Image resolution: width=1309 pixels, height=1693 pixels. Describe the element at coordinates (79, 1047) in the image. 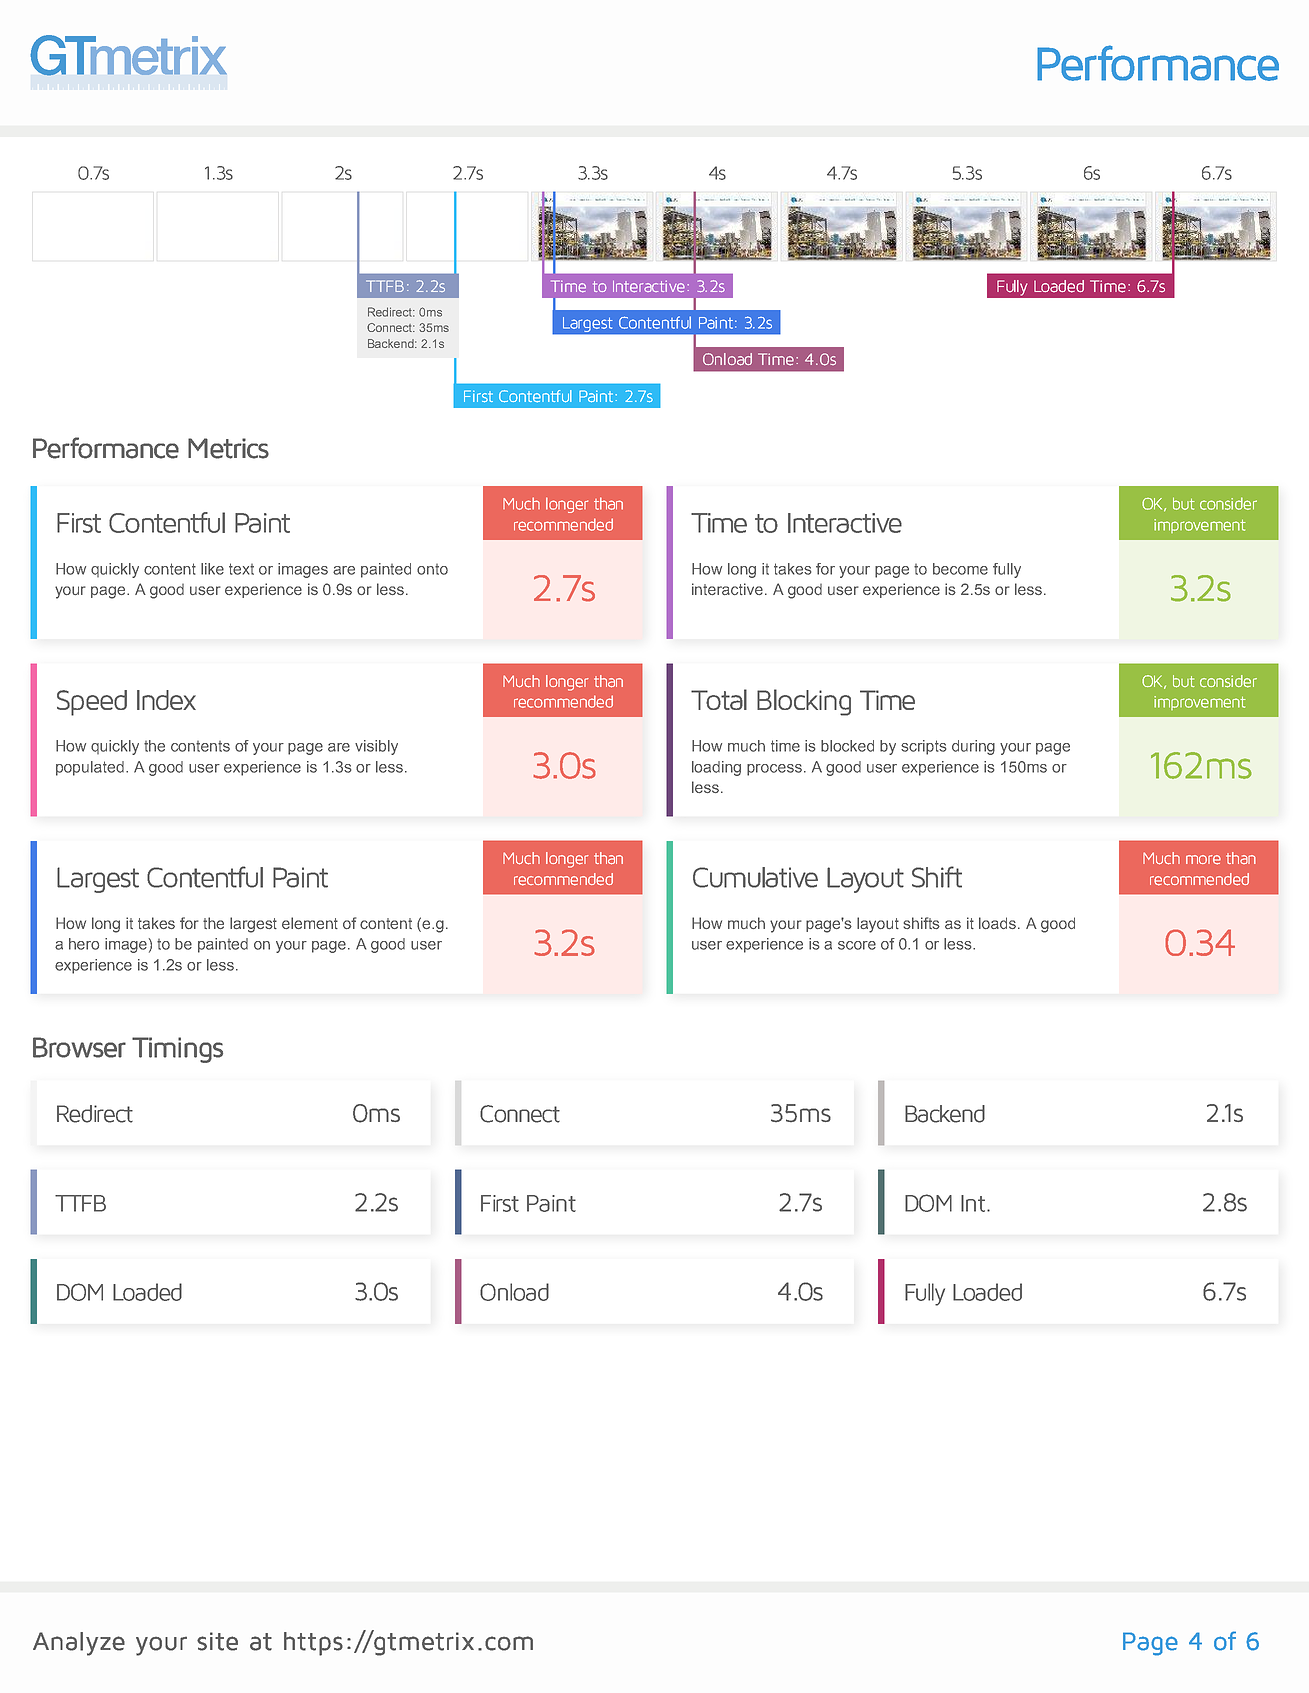

I see `Browser` at that location.
